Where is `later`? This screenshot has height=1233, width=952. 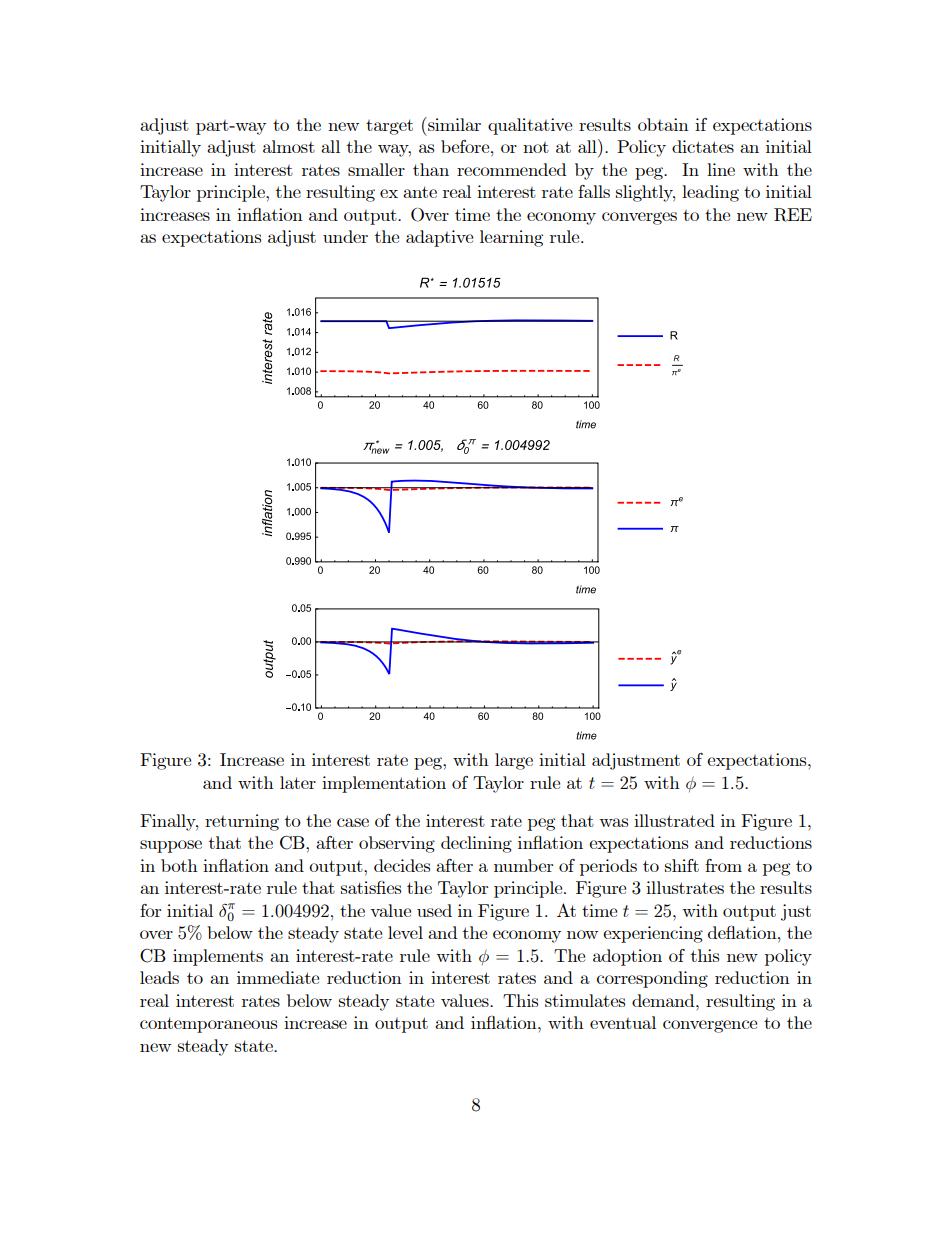
later is located at coordinates (298, 782).
